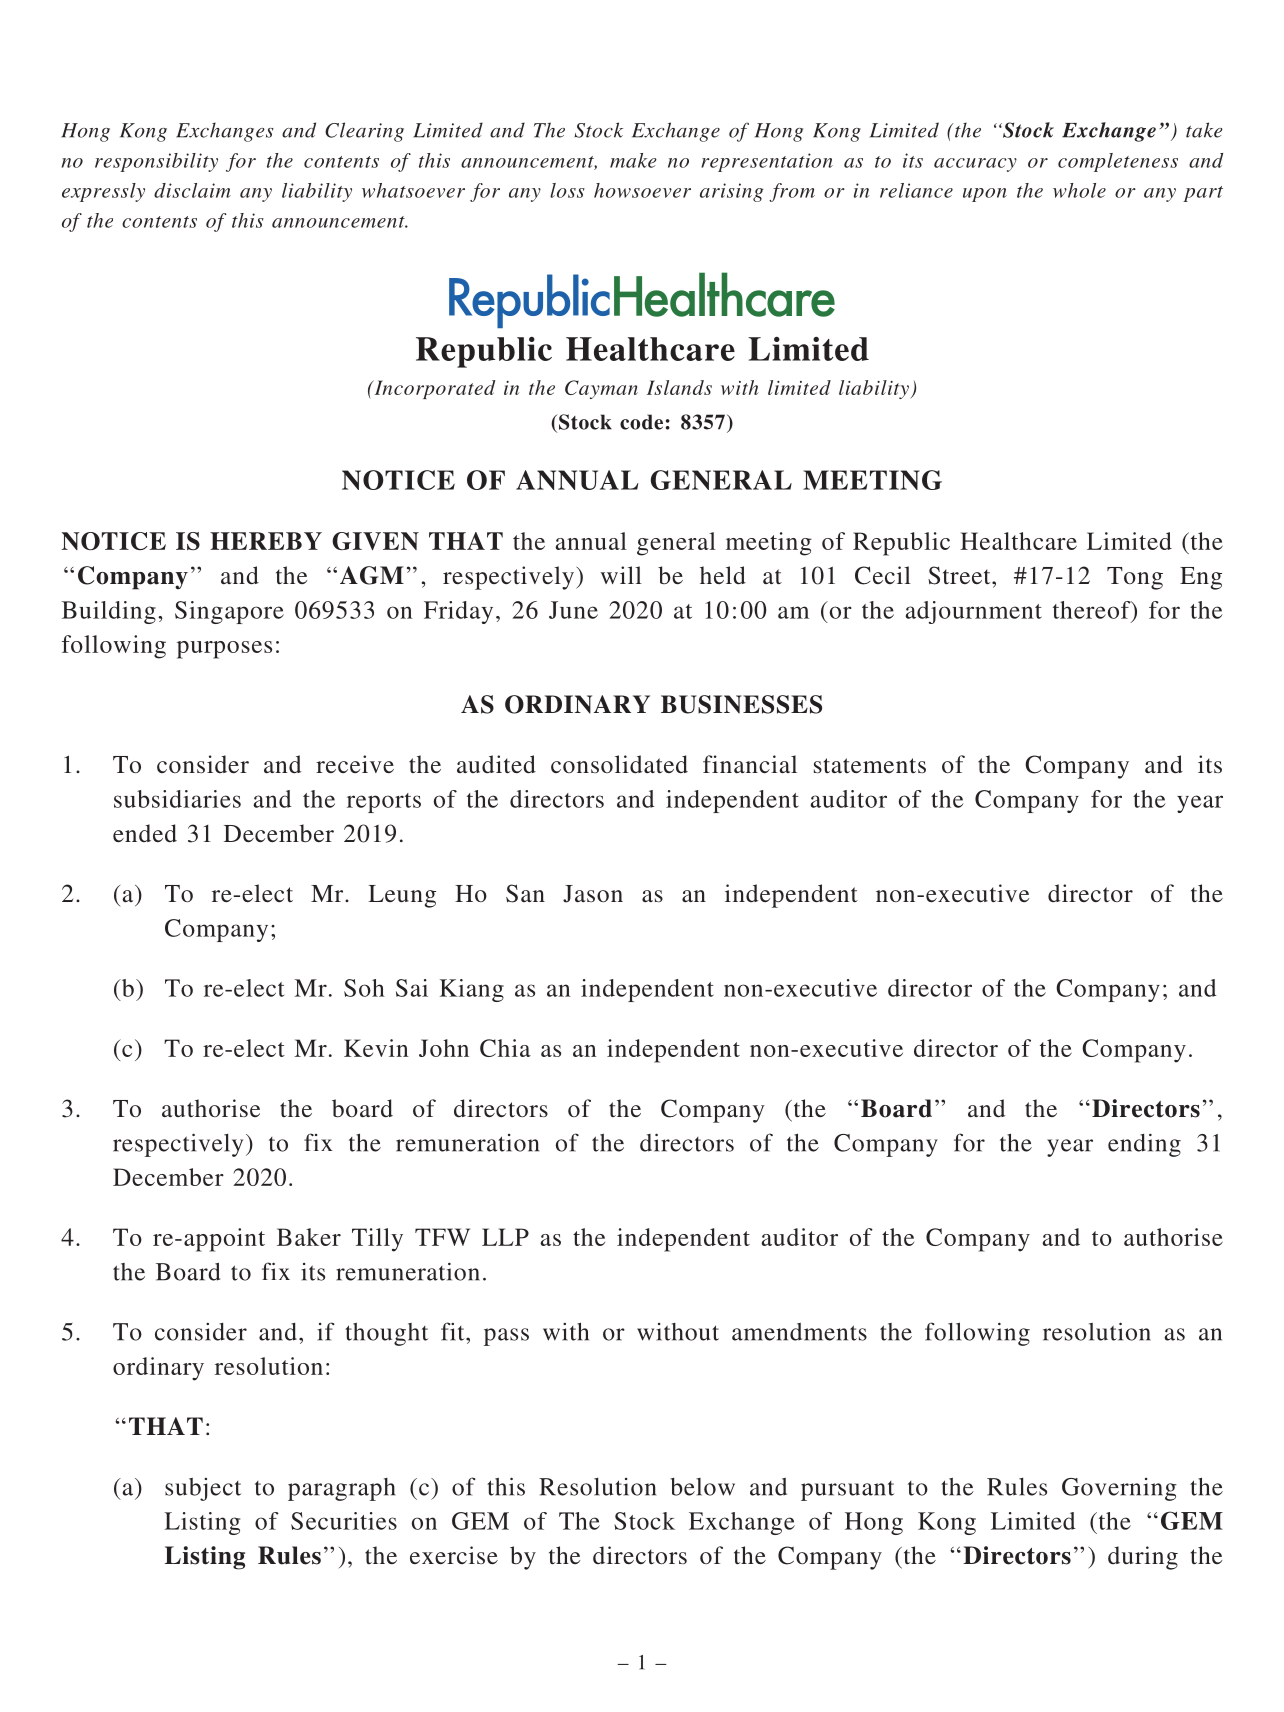  I want to click on ending, so click(1144, 1145).
